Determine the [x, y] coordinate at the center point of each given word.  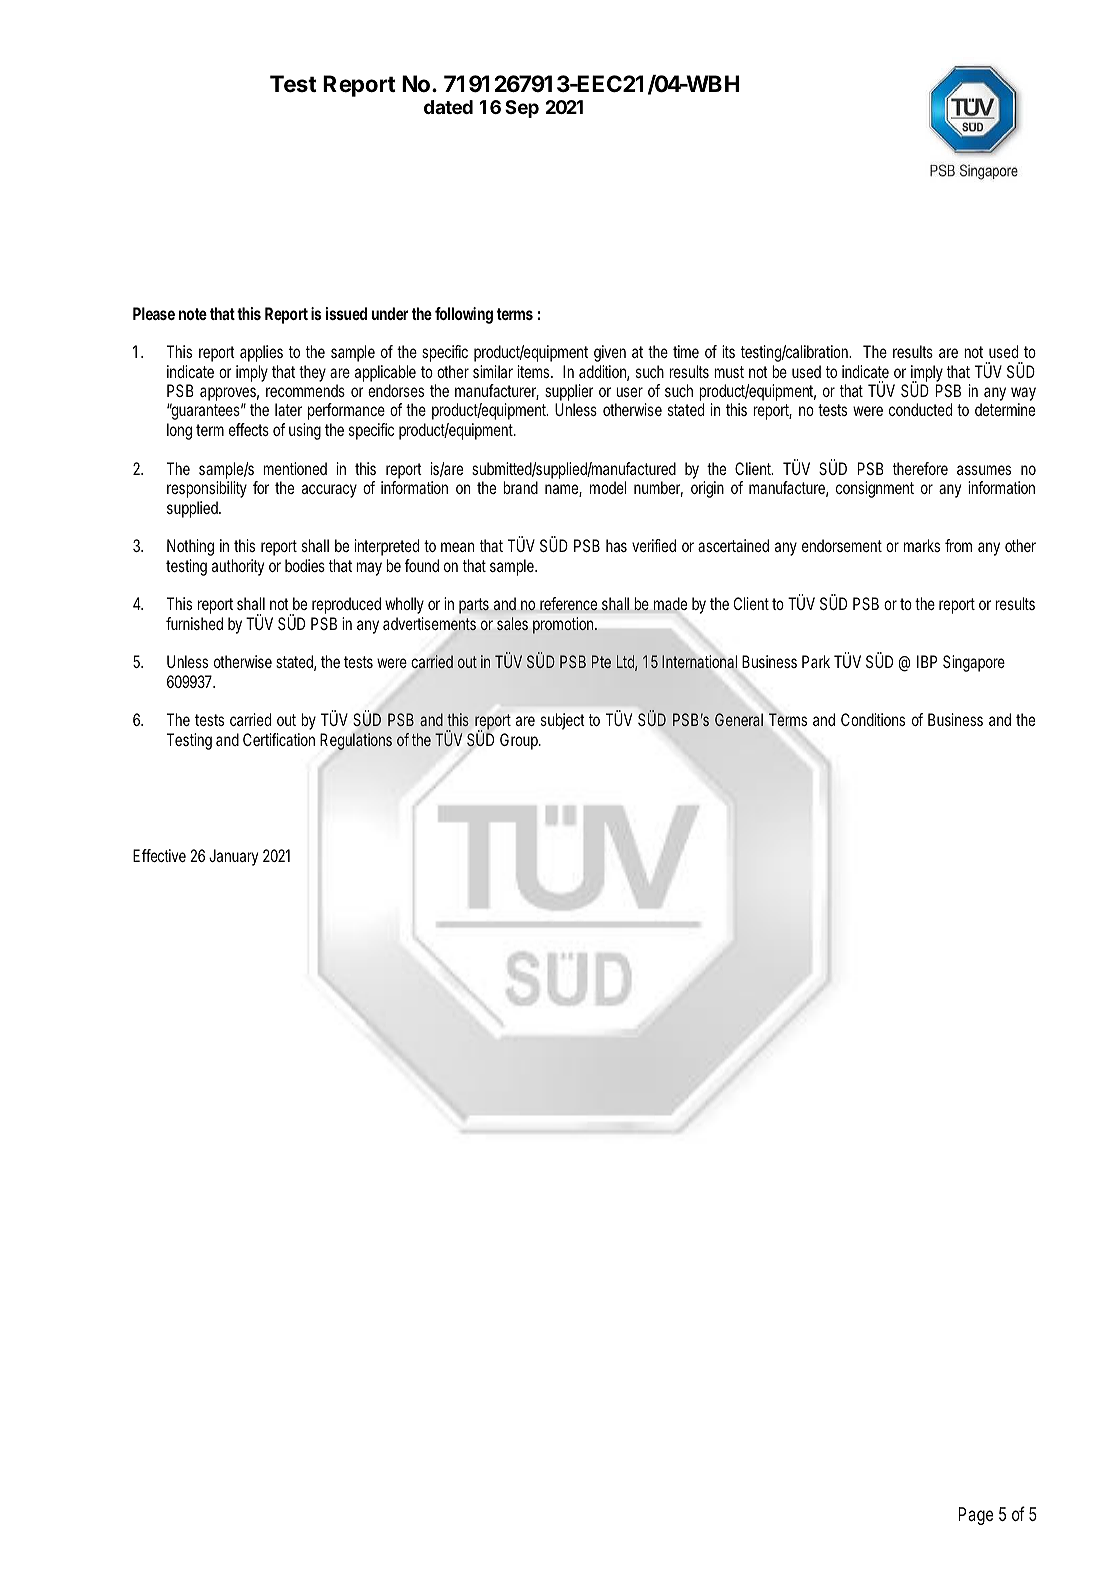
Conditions [873, 719]
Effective [159, 855]
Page [975, 1516]
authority [238, 567]
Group [519, 741]
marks [922, 545]
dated [448, 107]
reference [568, 604]
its [728, 351]
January [233, 857]
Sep [522, 109]
